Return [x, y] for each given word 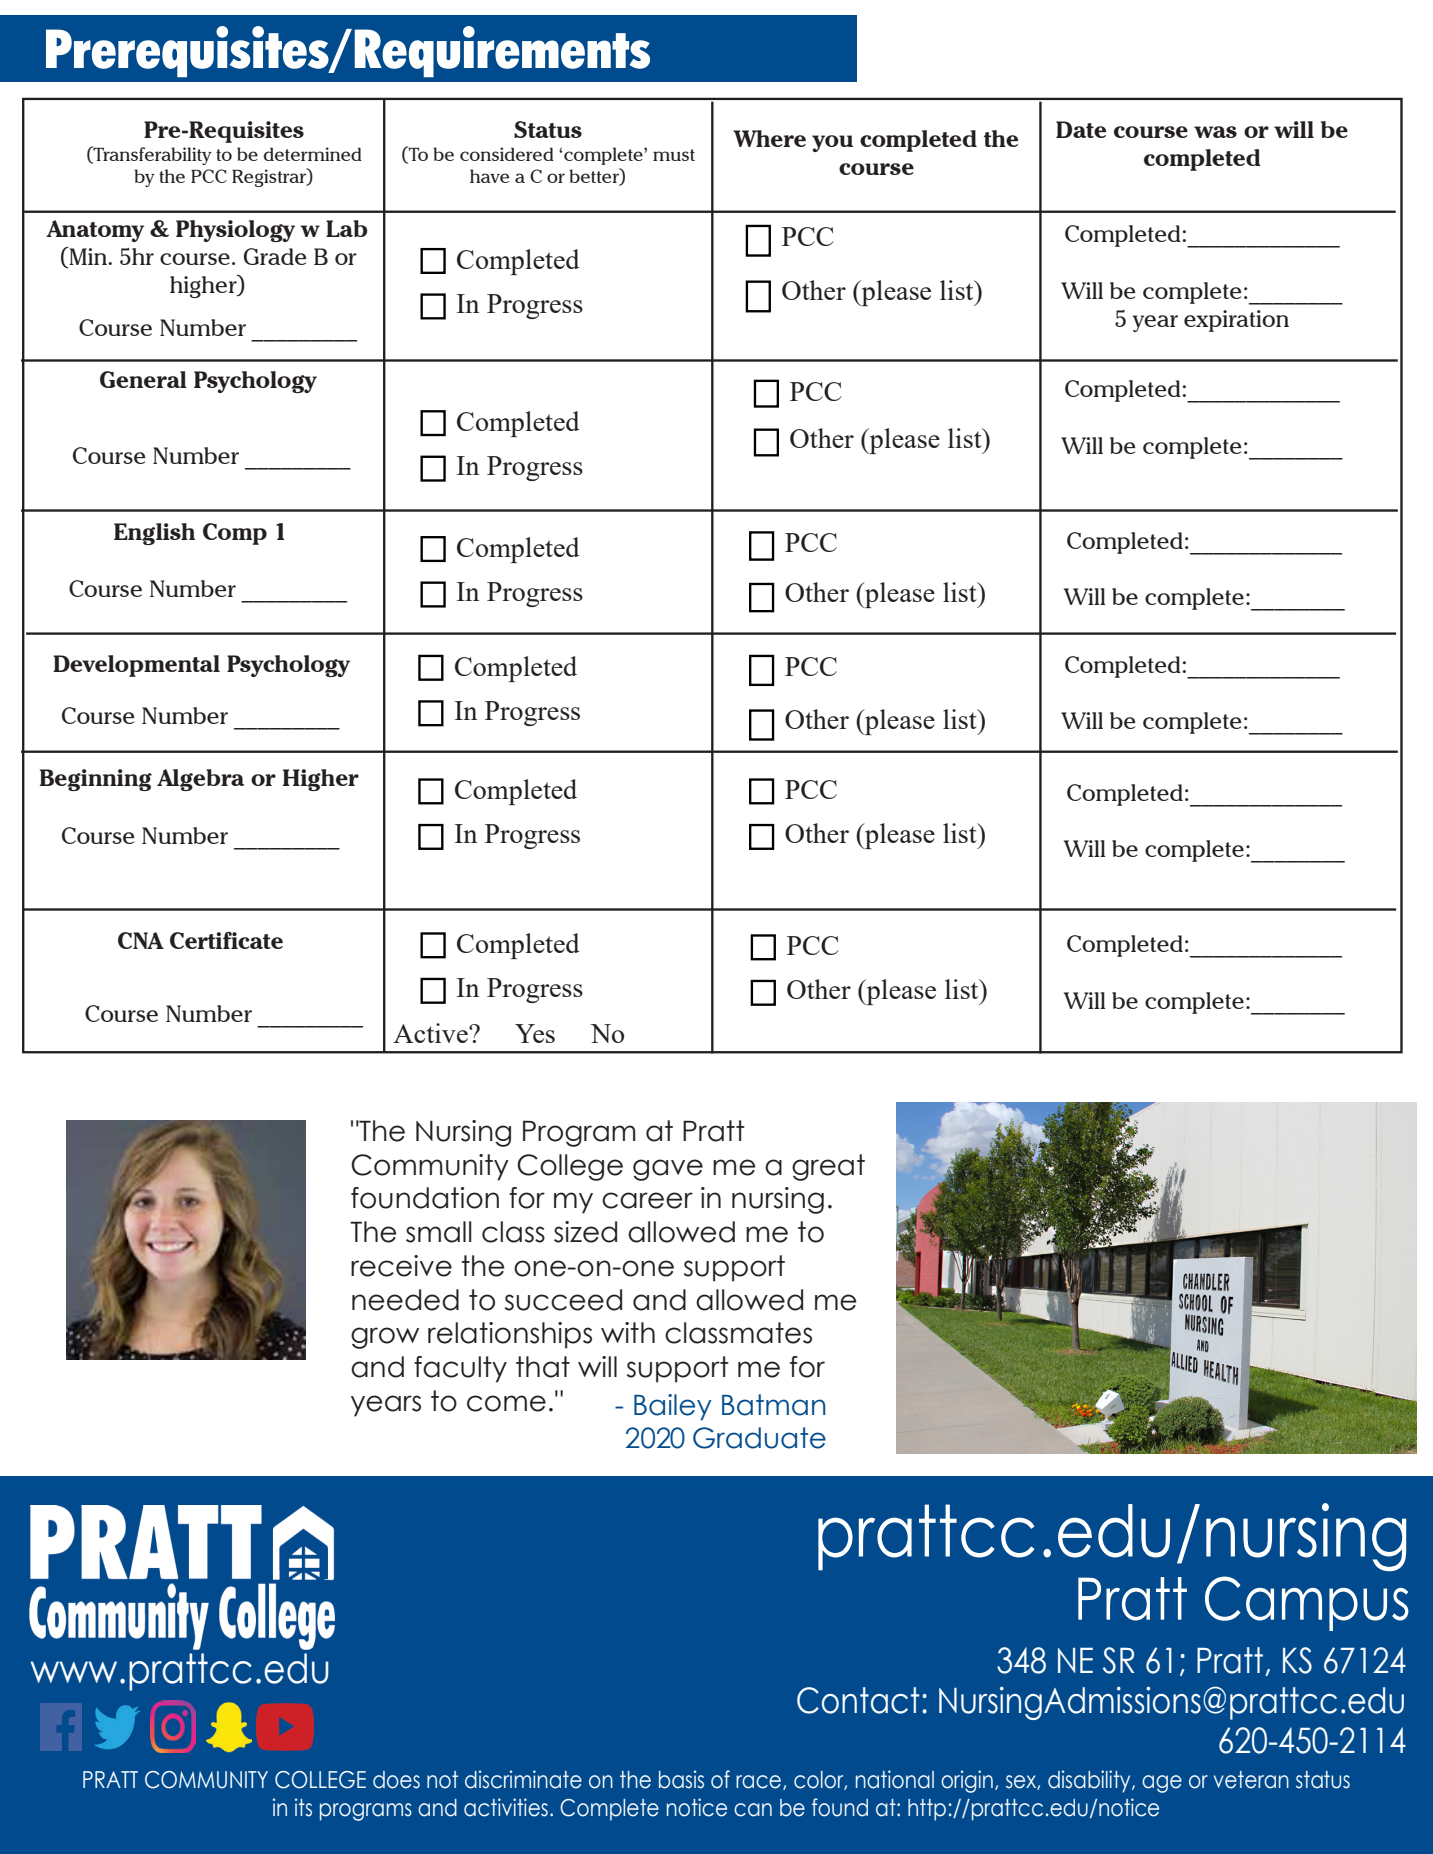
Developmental [136, 666]
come [506, 1403]
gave [668, 1170]
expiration [1236, 321]
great [828, 1167]
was [1215, 132]
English [154, 534]
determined [313, 154]
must [674, 155]
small [439, 1232]
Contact [858, 1700]
